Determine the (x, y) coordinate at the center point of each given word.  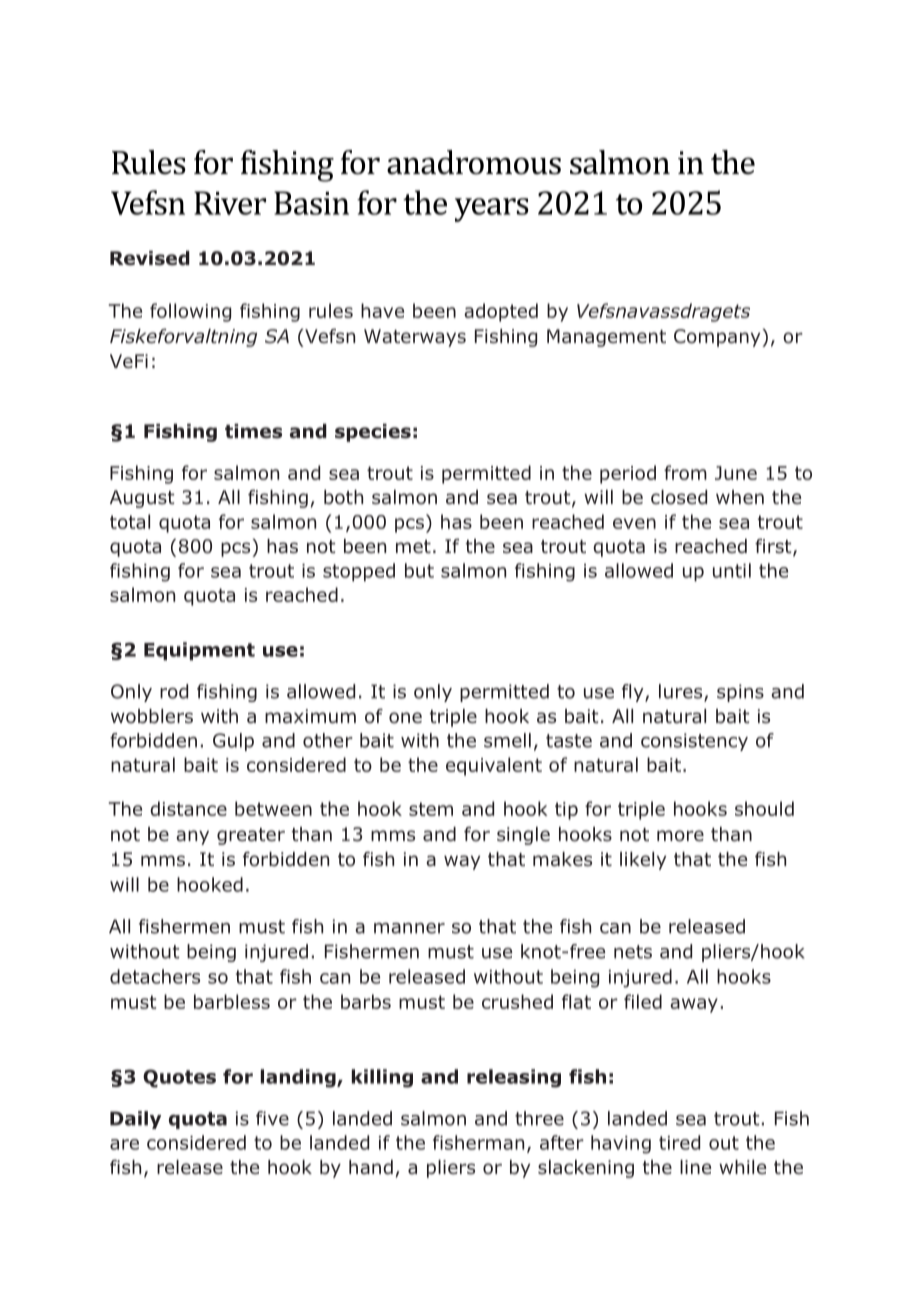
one (405, 718)
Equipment (199, 651)
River (230, 203)
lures (682, 692)
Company (718, 338)
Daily (135, 1120)
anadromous (474, 162)
